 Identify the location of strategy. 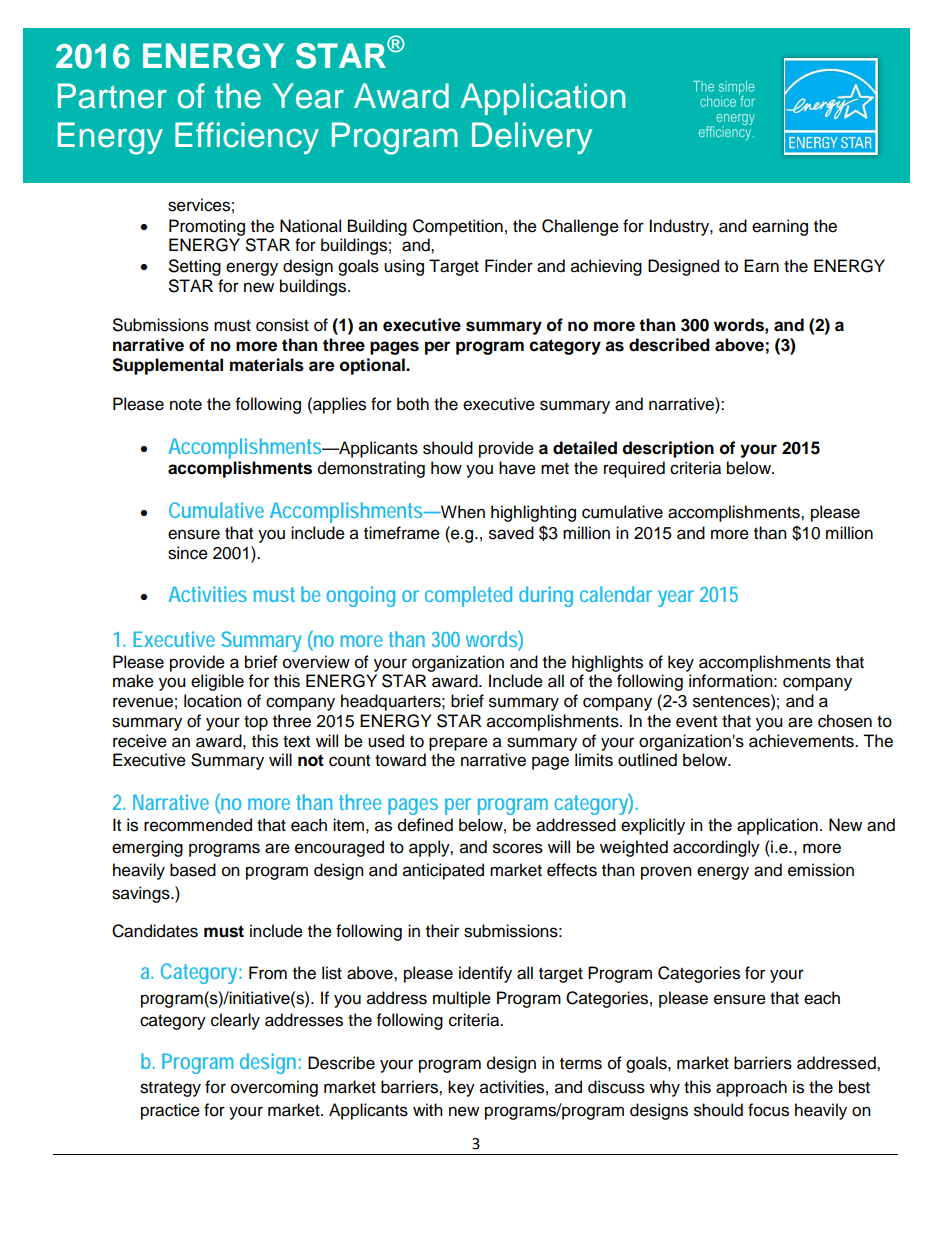
(170, 1089).
